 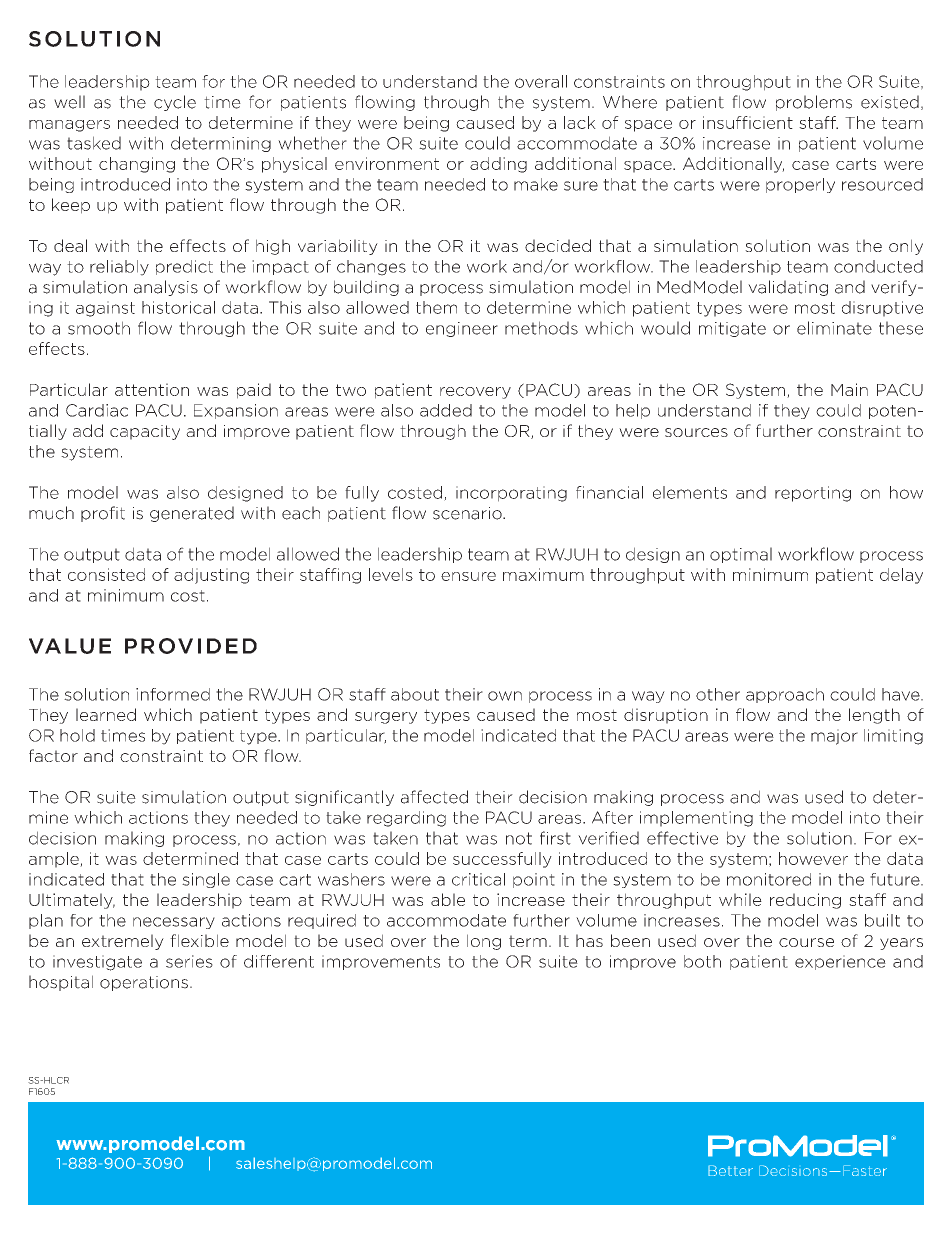 I want to click on adding, so click(x=498, y=165).
